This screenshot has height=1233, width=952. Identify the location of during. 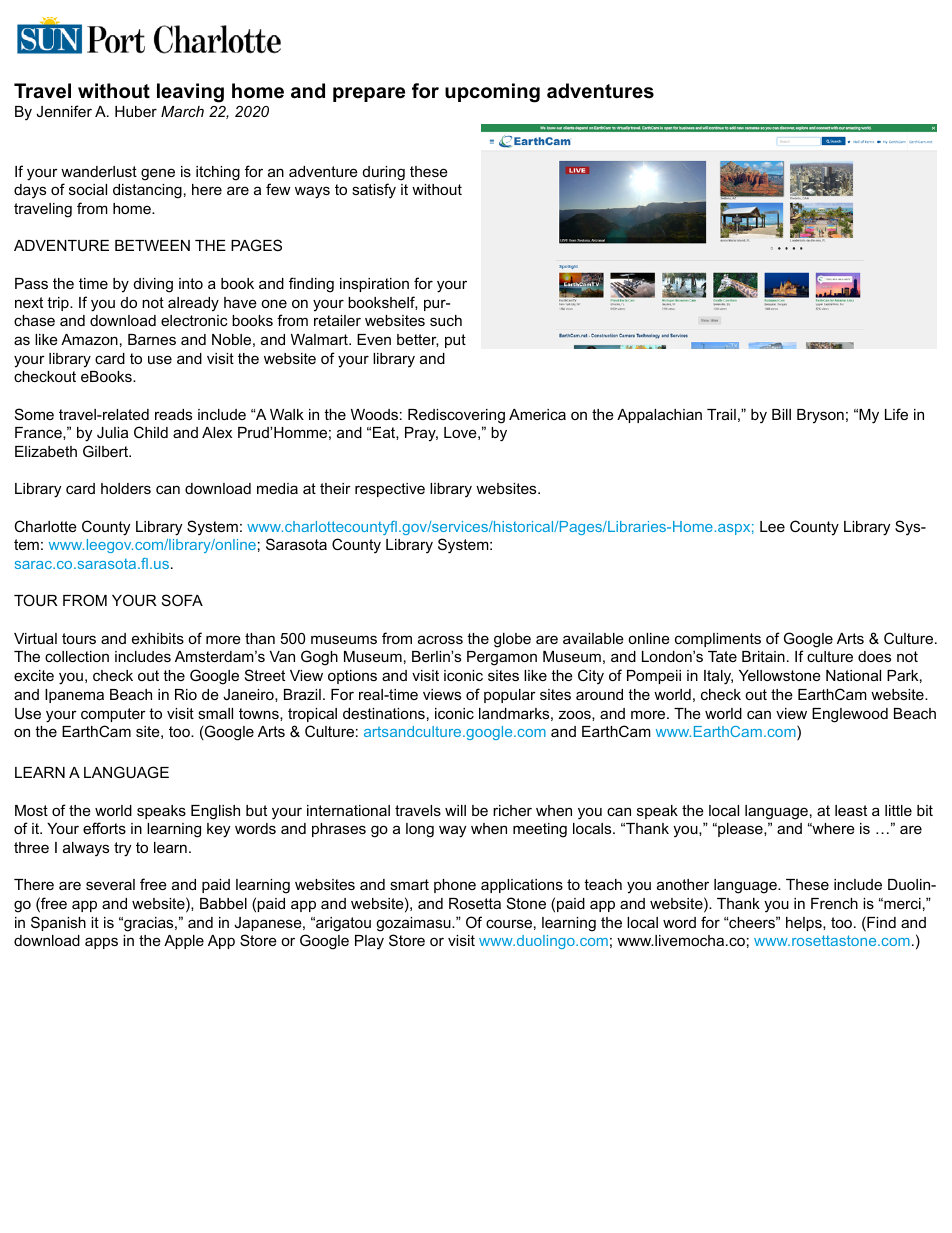
(384, 173).
